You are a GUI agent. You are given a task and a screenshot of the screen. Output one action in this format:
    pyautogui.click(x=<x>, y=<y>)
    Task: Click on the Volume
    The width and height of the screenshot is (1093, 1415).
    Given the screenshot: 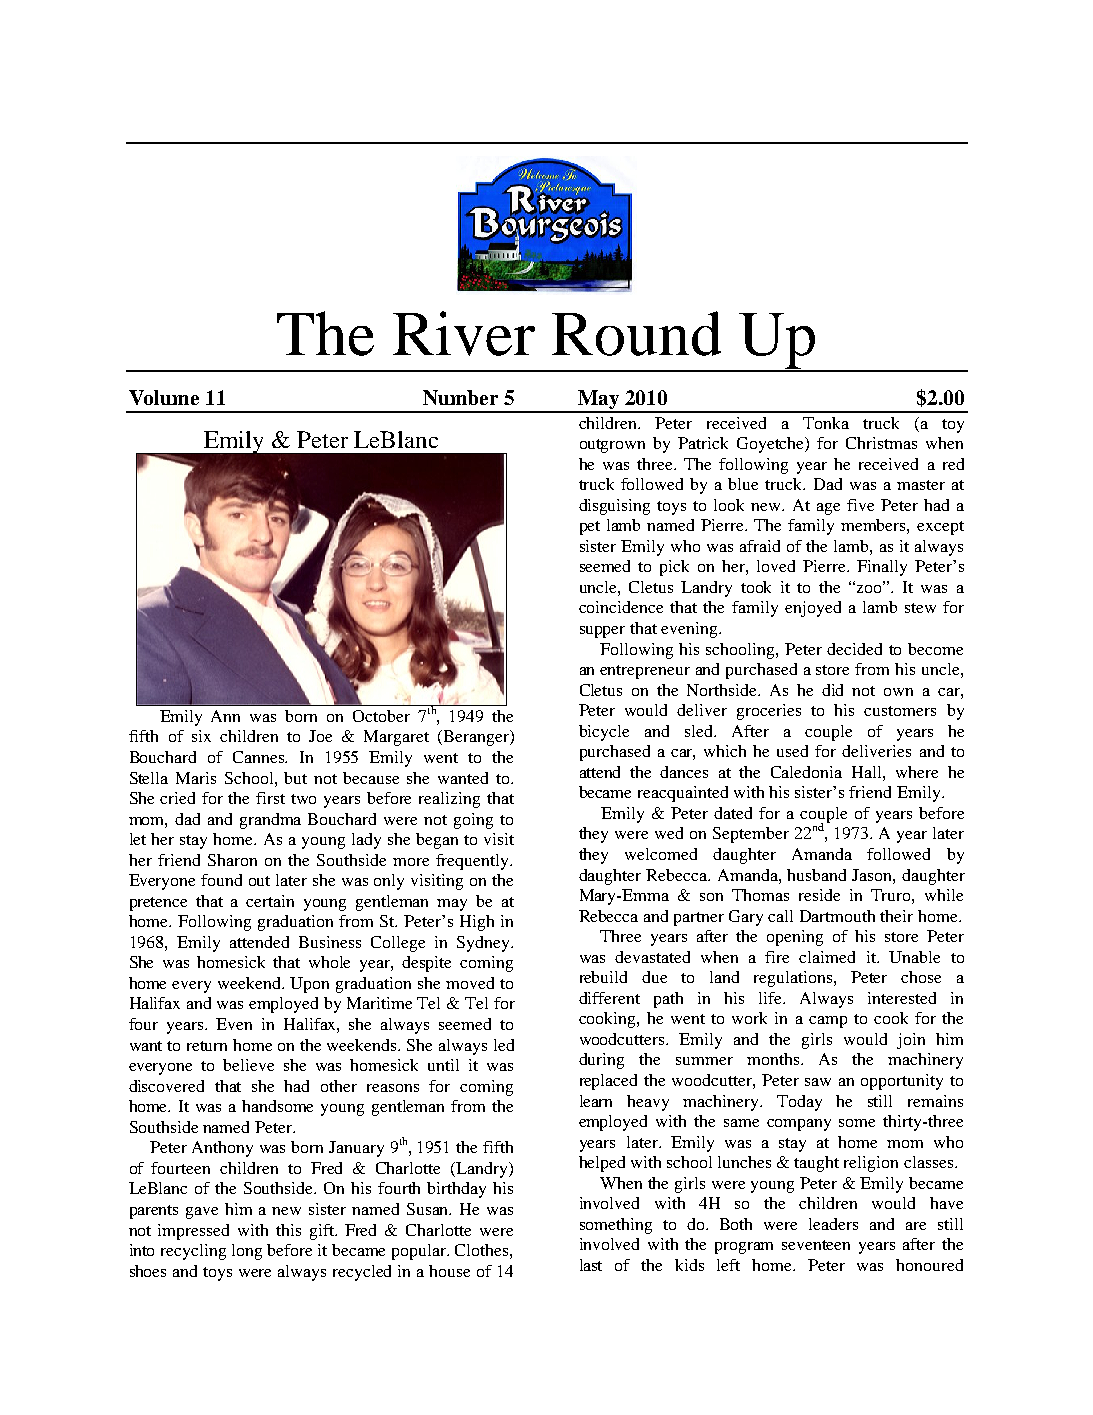 What is the action you would take?
    pyautogui.click(x=164, y=397)
